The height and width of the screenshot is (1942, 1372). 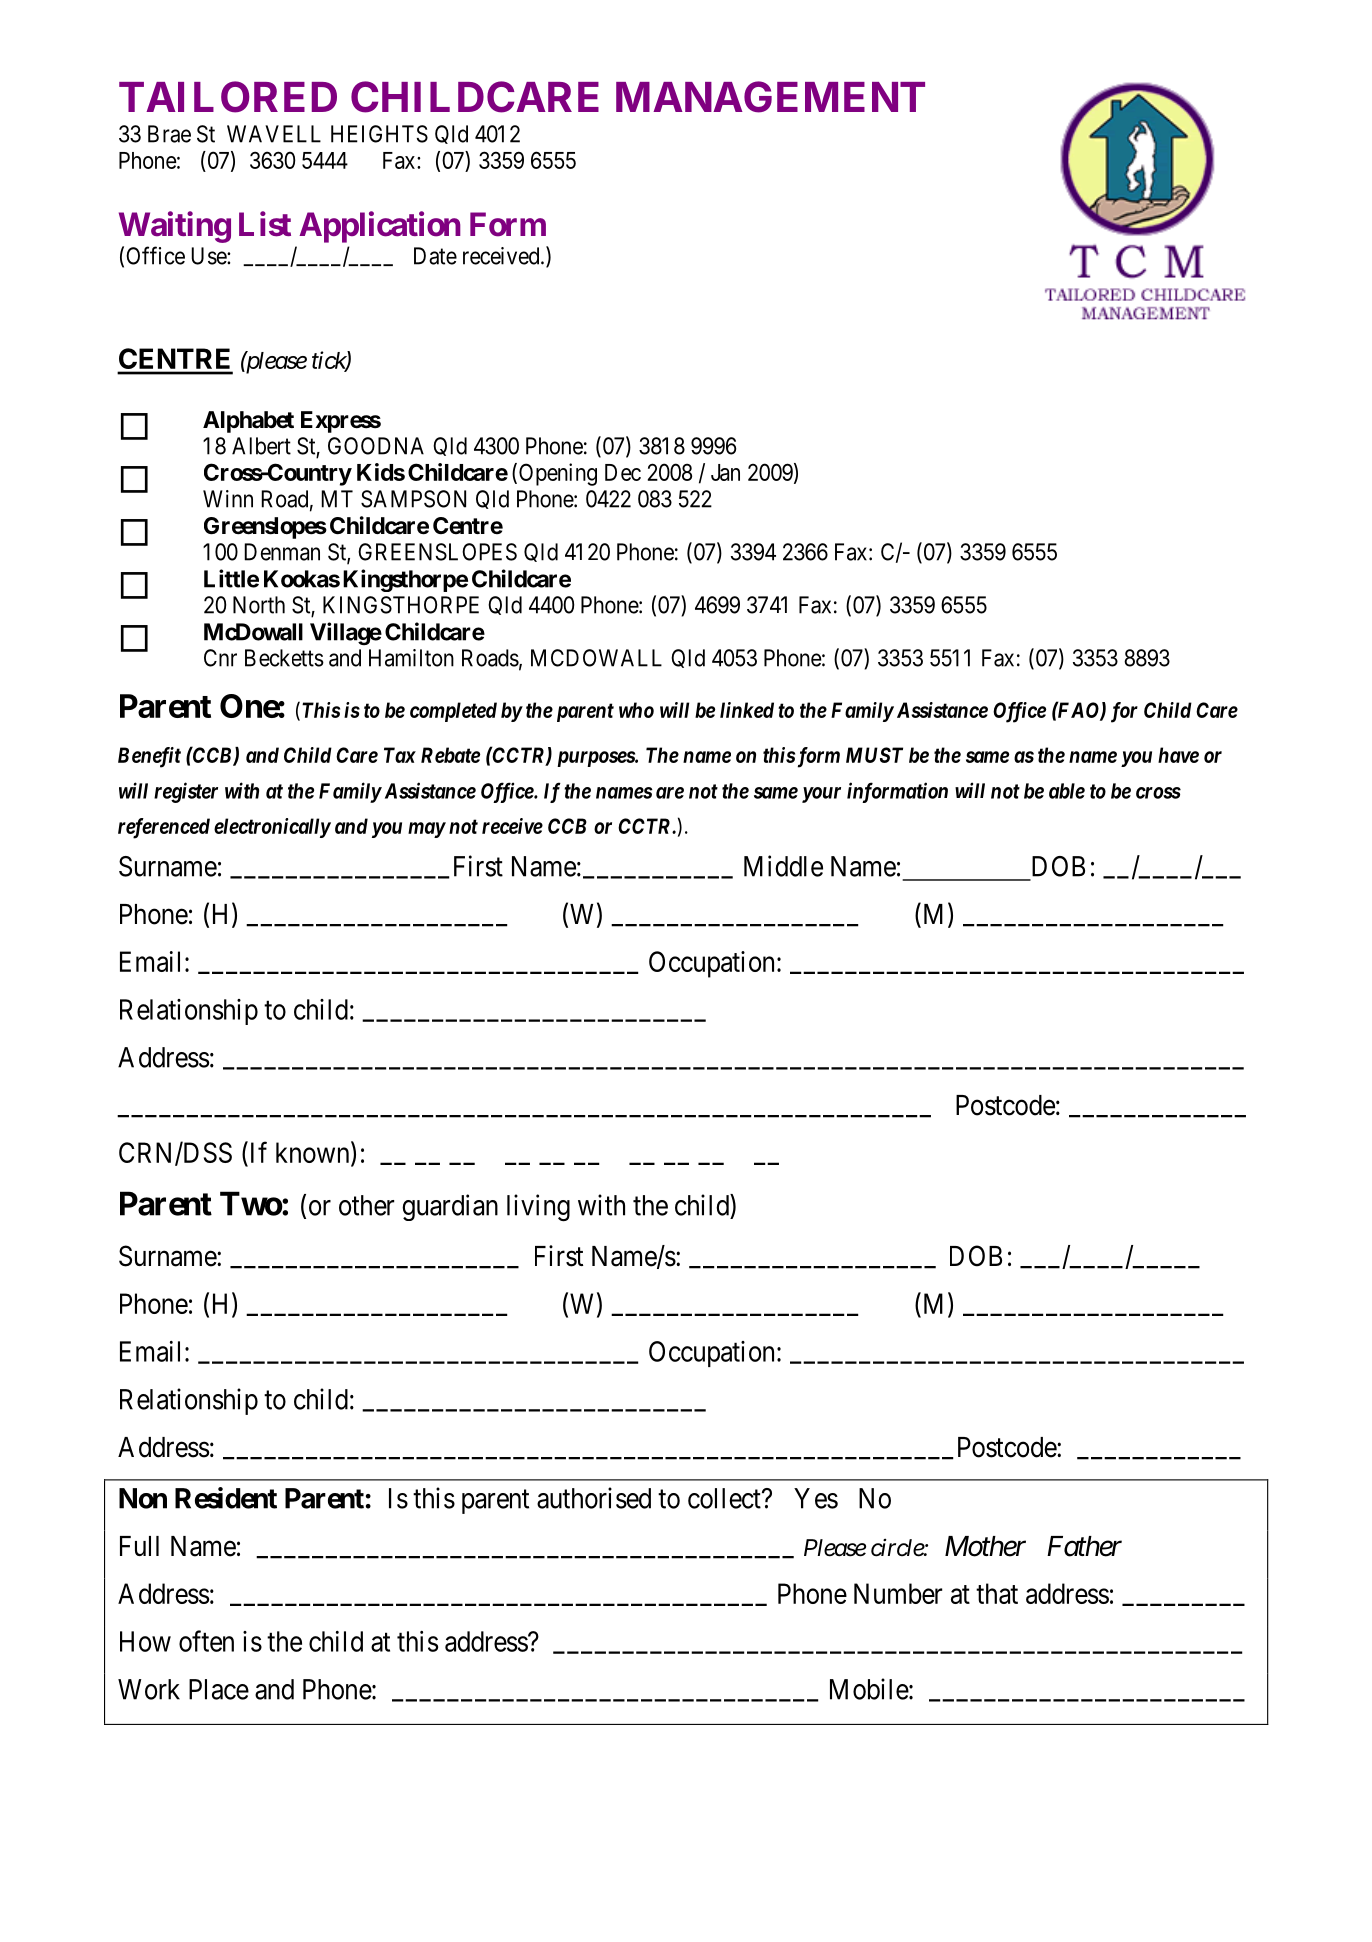 I want to click on Jan, so click(x=725, y=472).
